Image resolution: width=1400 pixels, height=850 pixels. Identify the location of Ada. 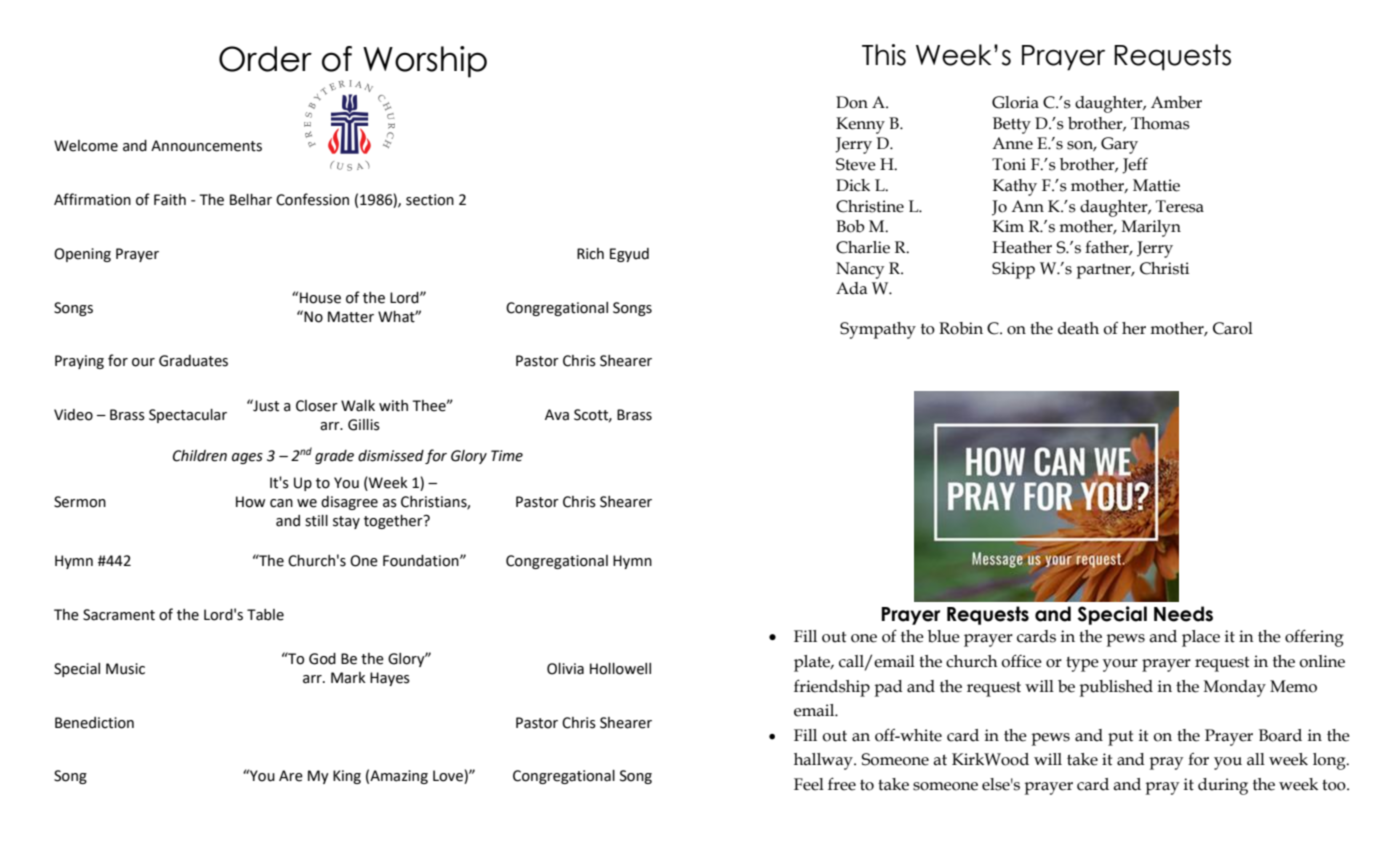
(852, 288).
